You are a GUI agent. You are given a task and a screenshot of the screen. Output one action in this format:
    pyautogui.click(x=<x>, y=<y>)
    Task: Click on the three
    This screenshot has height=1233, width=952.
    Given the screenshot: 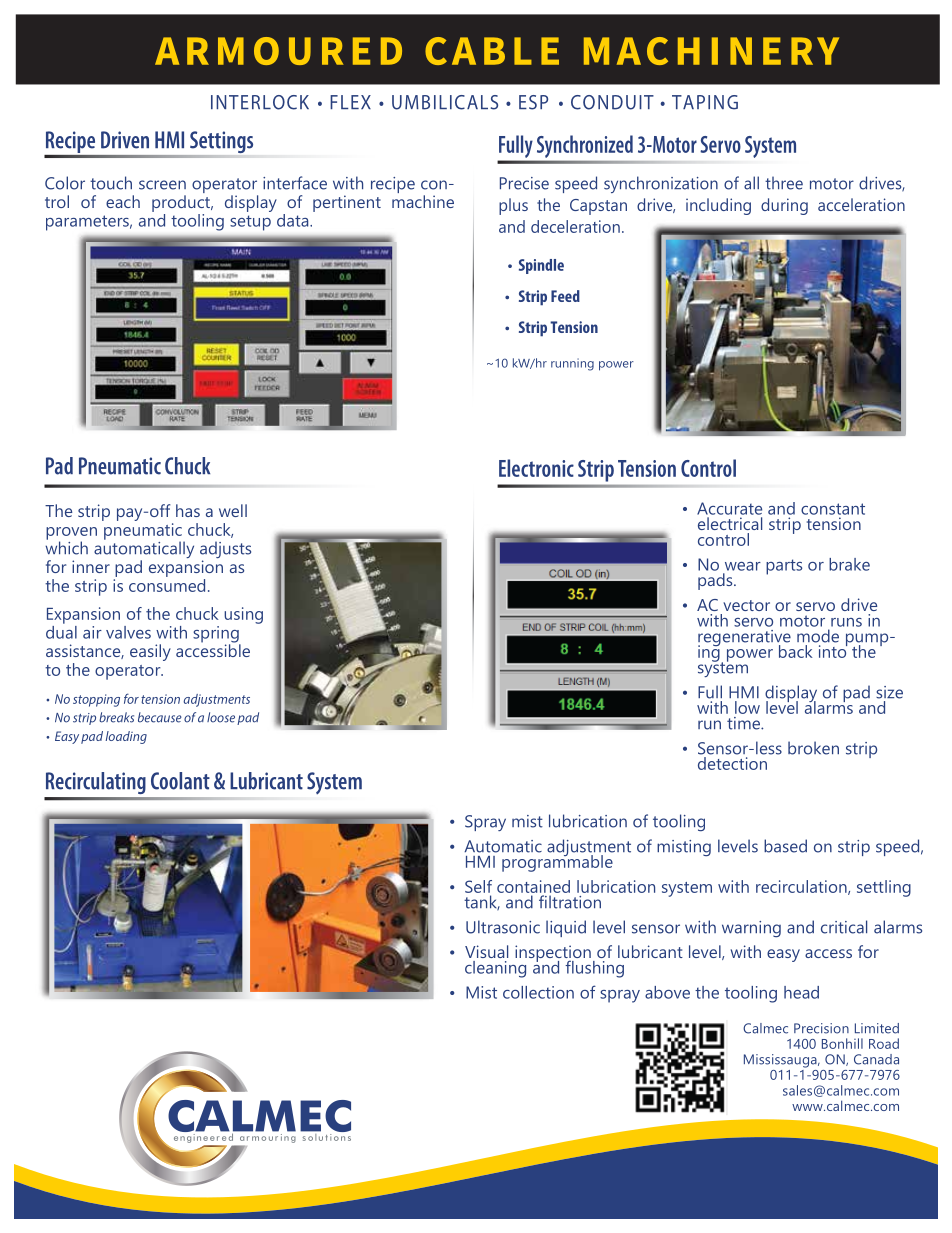 What is the action you would take?
    pyautogui.click(x=784, y=183)
